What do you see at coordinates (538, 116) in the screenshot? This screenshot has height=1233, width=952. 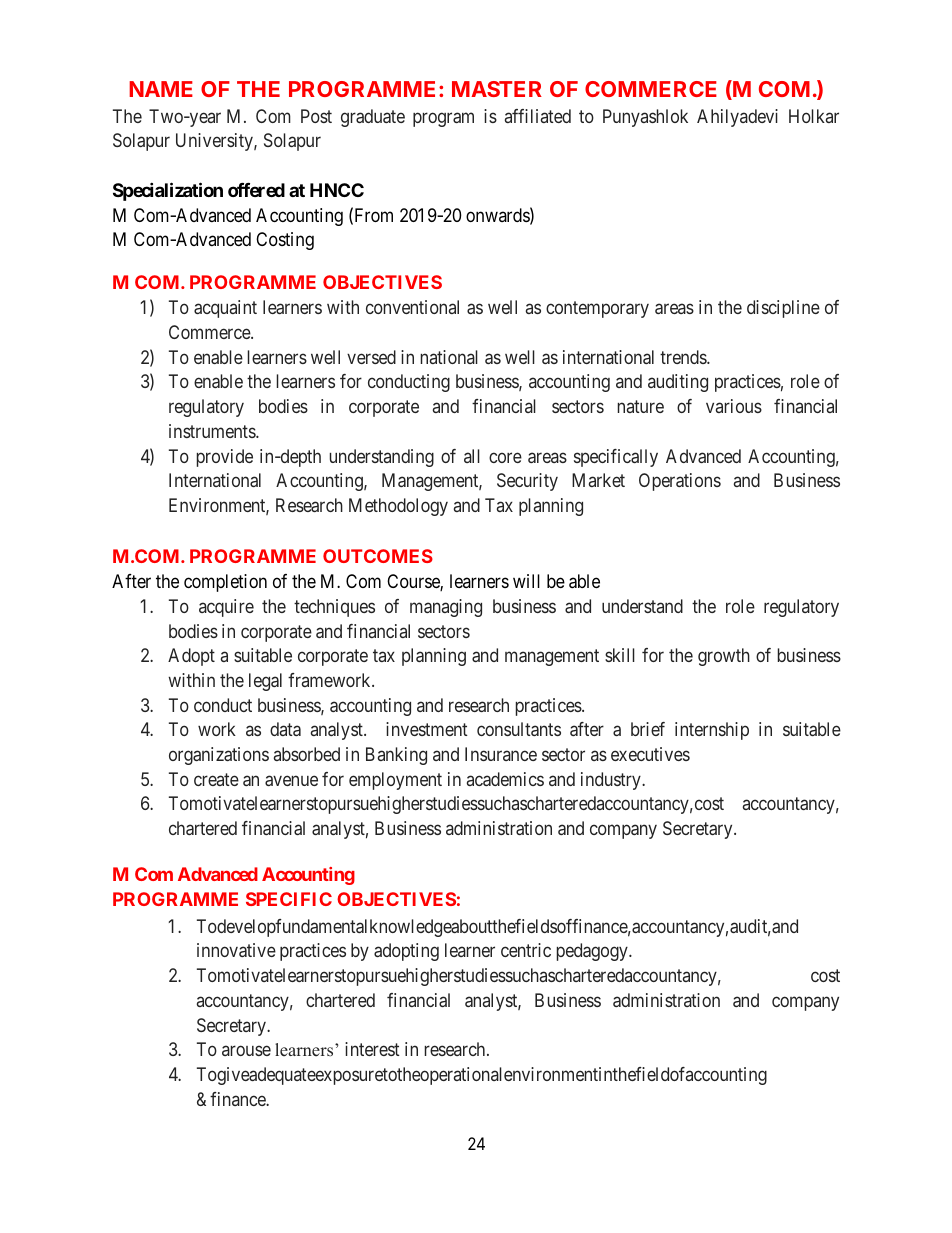 I see `affiliated` at bounding box center [538, 116].
